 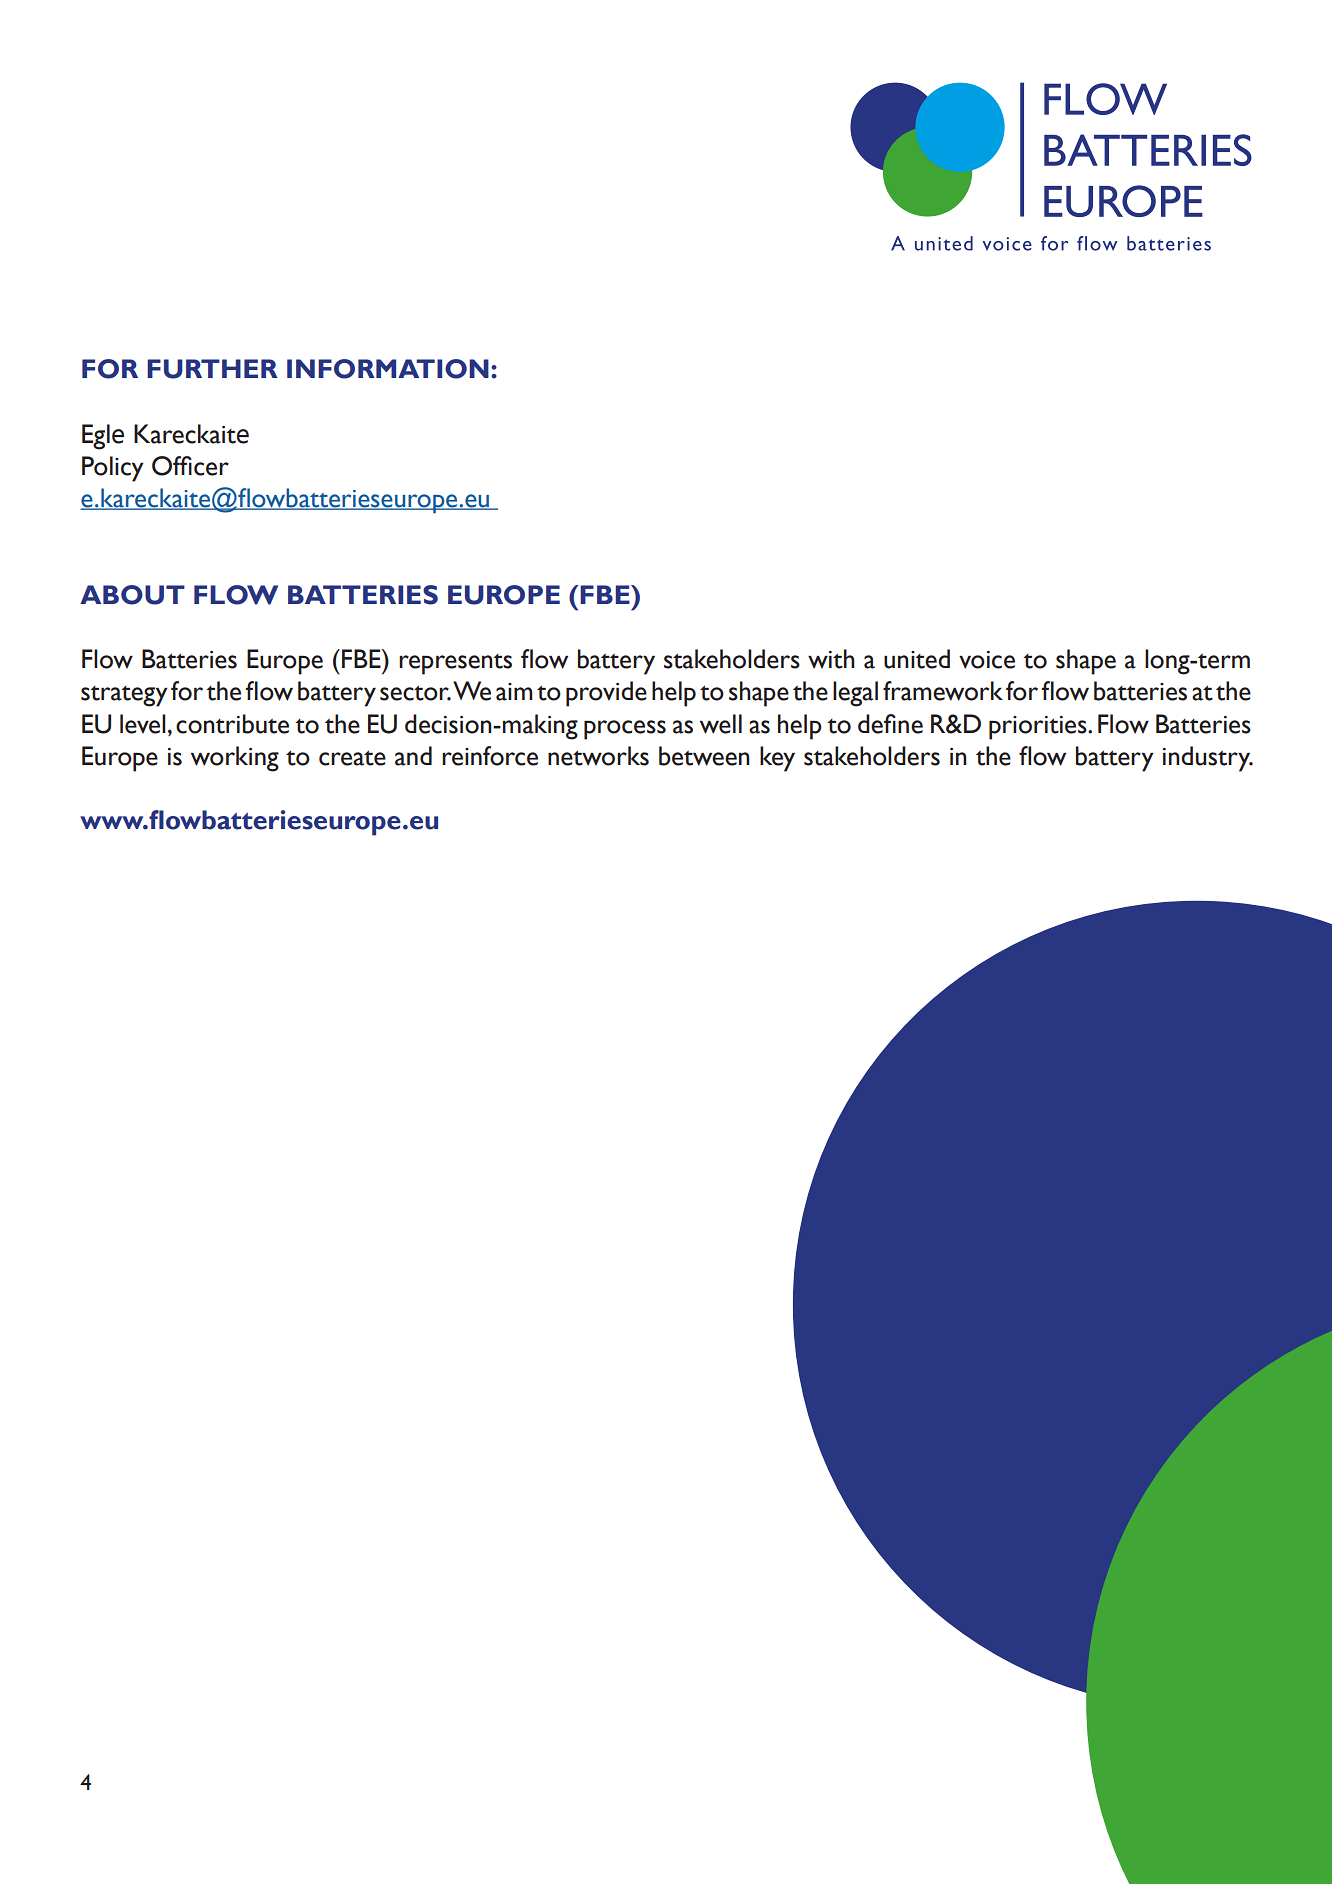 What do you see at coordinates (704, 756) in the screenshot?
I see `between` at bounding box center [704, 756].
